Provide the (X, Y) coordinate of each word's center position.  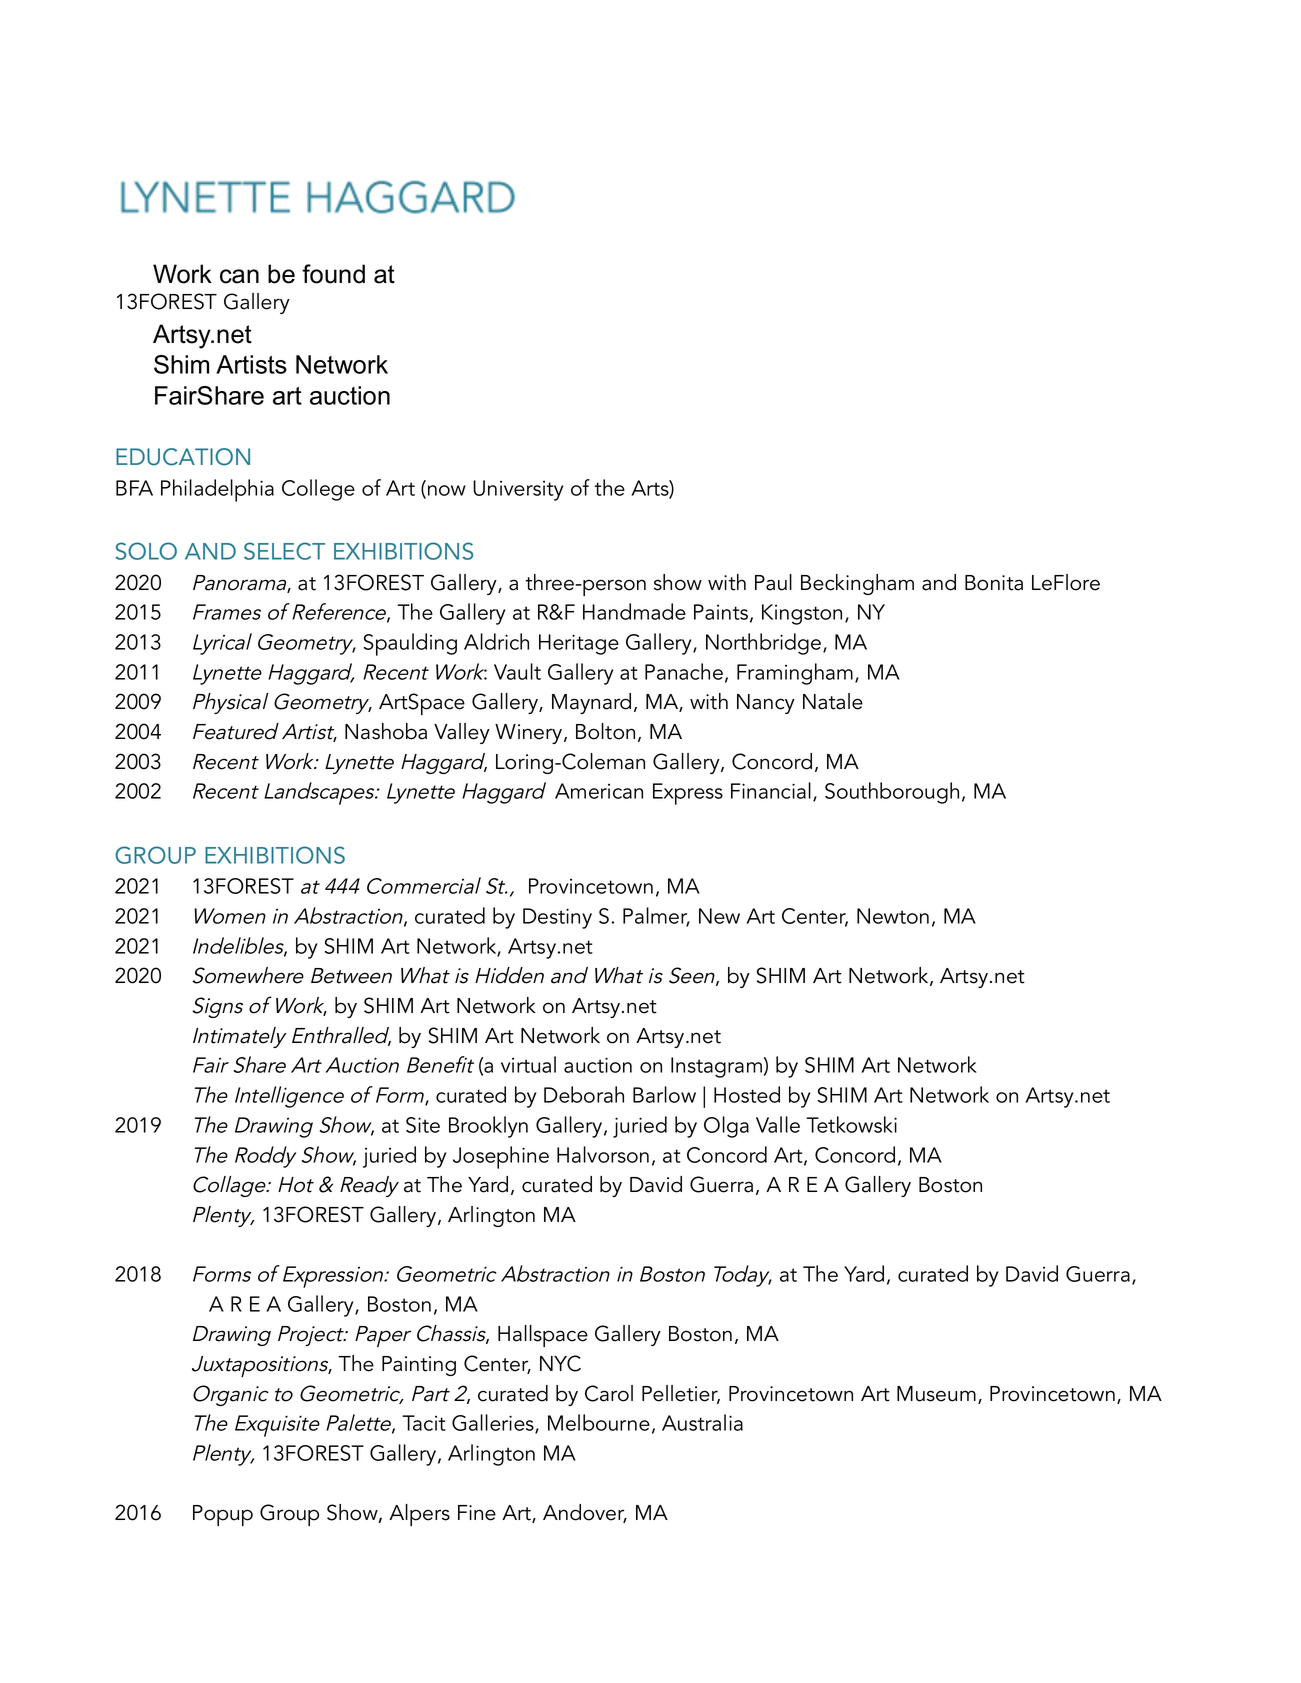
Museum (936, 1394)
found (333, 274)
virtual (528, 1064)
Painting (419, 1366)
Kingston (802, 614)
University (518, 490)
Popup (223, 1515)
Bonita (994, 583)
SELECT (284, 551)
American (599, 791)
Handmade (634, 611)
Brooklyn (488, 1127)
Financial (771, 790)
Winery (530, 734)
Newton (893, 916)
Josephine (501, 1157)
